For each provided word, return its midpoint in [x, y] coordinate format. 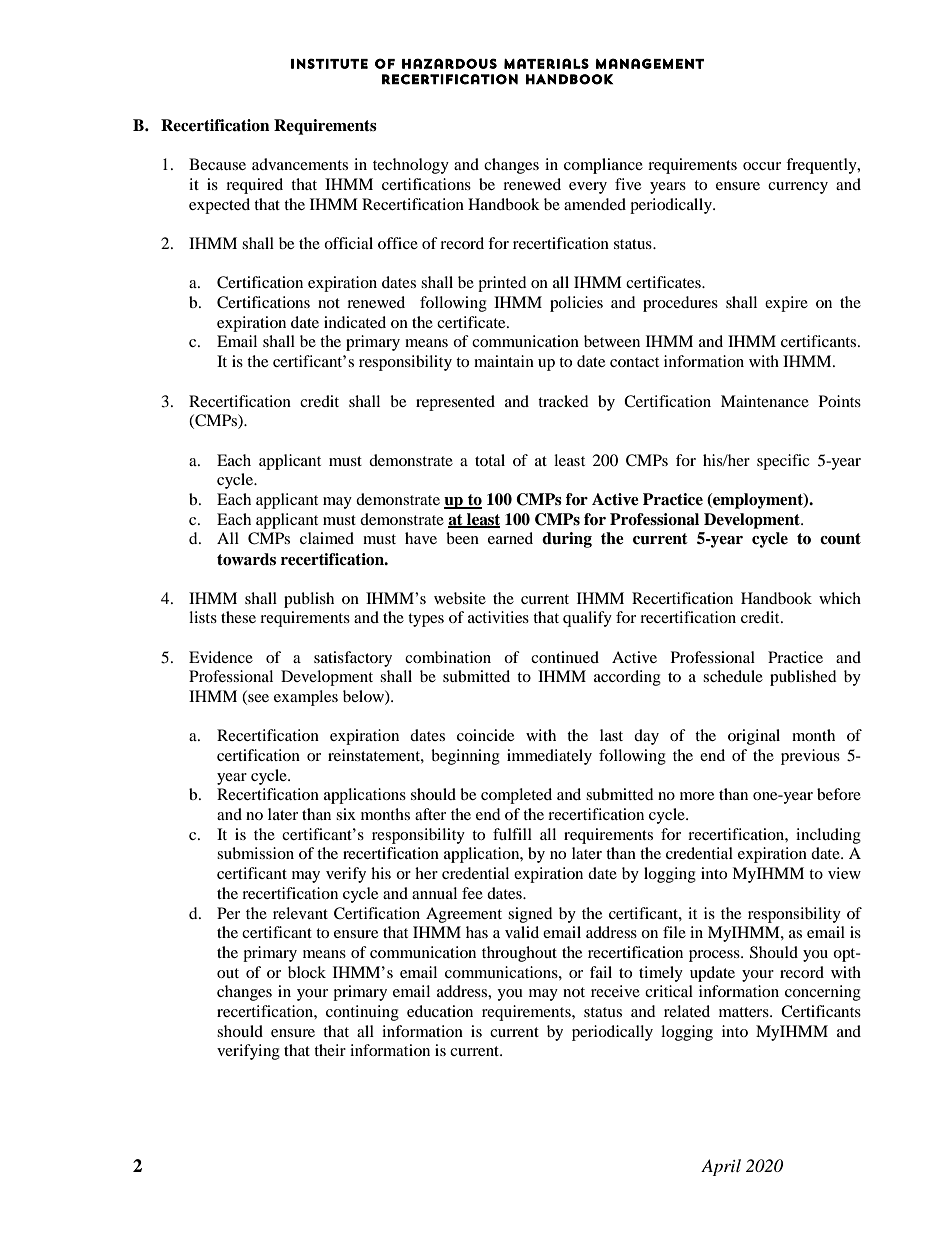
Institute [329, 63]
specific [783, 462]
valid [522, 932]
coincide [485, 735]
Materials [546, 63]
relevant [300, 913]
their [330, 1050]
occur [762, 166]
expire [786, 304]
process [715, 956]
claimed [327, 538]
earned [510, 538]
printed [502, 284]
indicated [355, 322]
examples [306, 698]
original [754, 737]
